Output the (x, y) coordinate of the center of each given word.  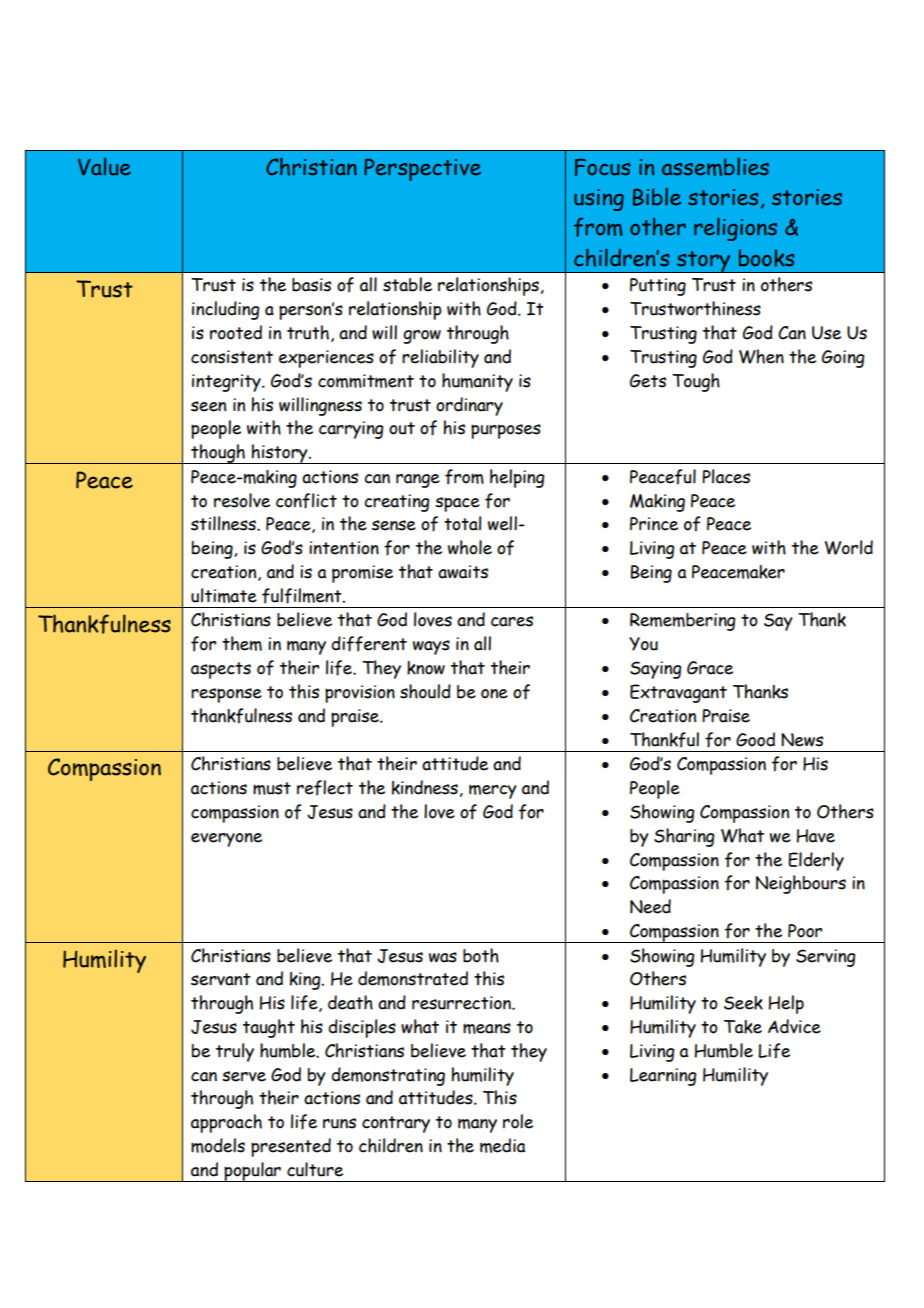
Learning (663, 1077)
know (426, 668)
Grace (710, 668)
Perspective (422, 169)
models (218, 1145)
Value (104, 167)
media (502, 1145)
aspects (221, 670)
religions (735, 229)
